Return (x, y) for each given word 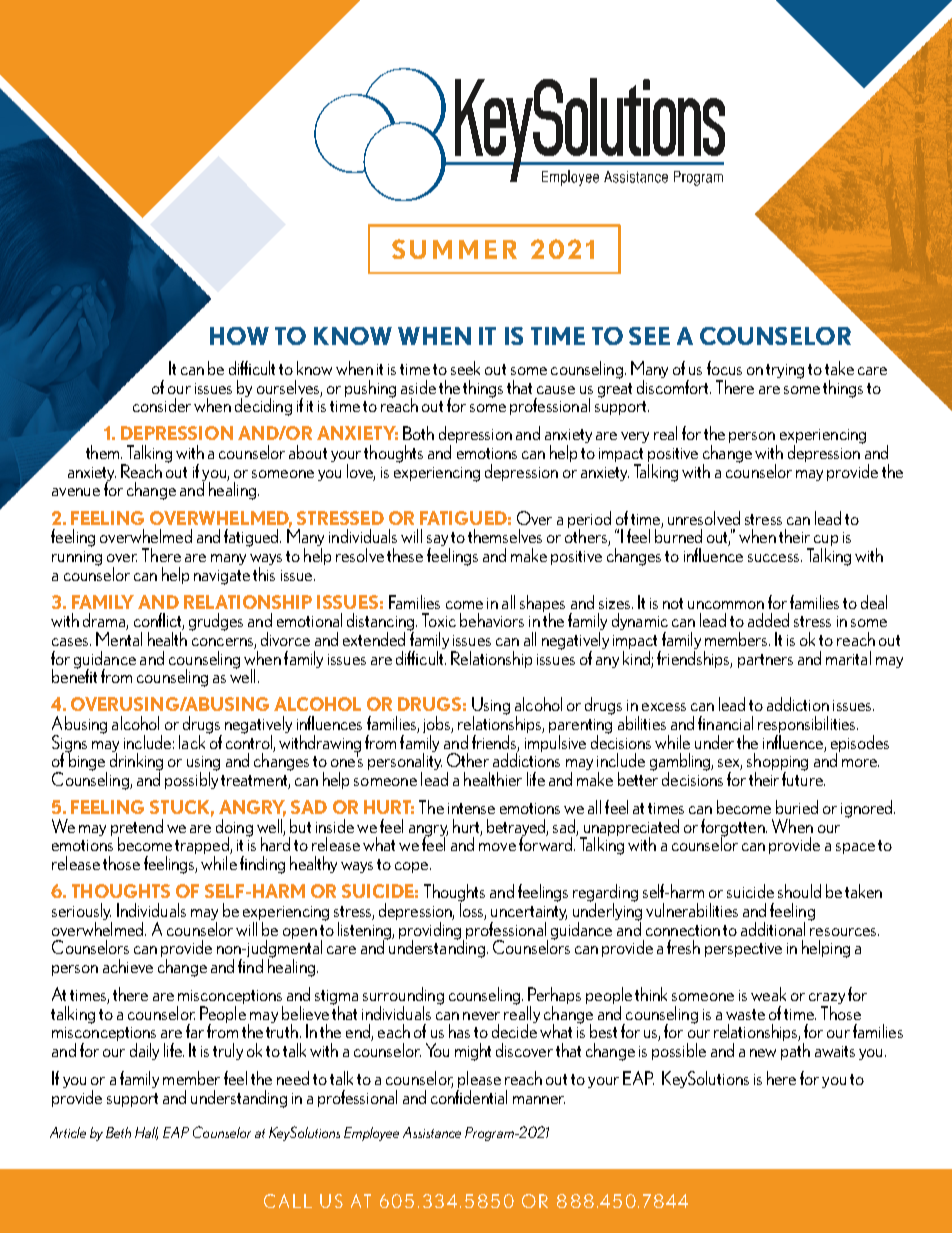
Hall (146, 1133)
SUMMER (454, 249)
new (763, 1053)
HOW (239, 336)
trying (785, 371)
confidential (469, 1097)
